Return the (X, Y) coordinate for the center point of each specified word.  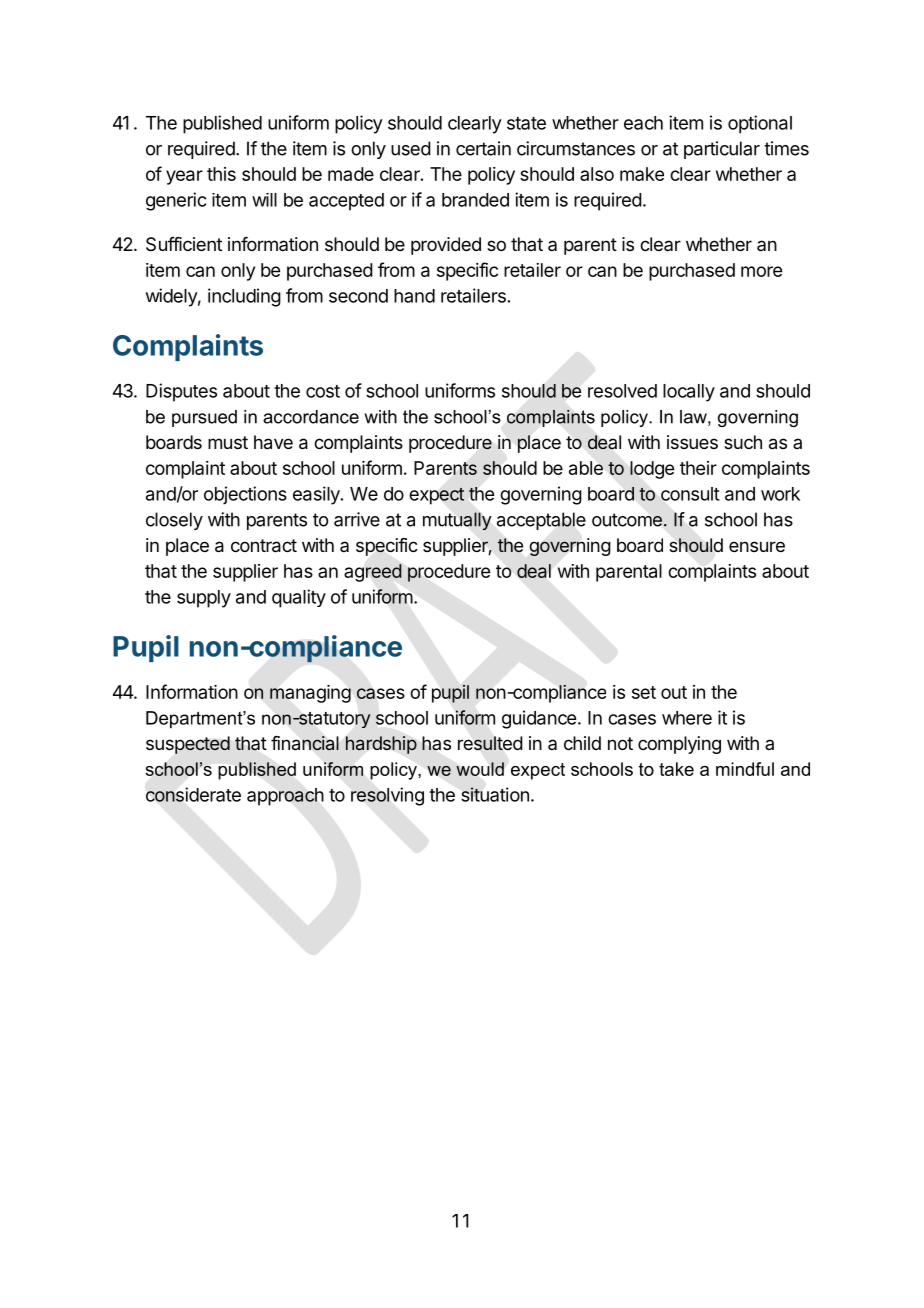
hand (414, 296)
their (698, 468)
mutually (457, 521)
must (228, 442)
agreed (373, 573)
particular (722, 150)
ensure (757, 546)
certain (483, 148)
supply (204, 599)
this (221, 174)
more (761, 271)
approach (285, 797)
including (244, 297)
